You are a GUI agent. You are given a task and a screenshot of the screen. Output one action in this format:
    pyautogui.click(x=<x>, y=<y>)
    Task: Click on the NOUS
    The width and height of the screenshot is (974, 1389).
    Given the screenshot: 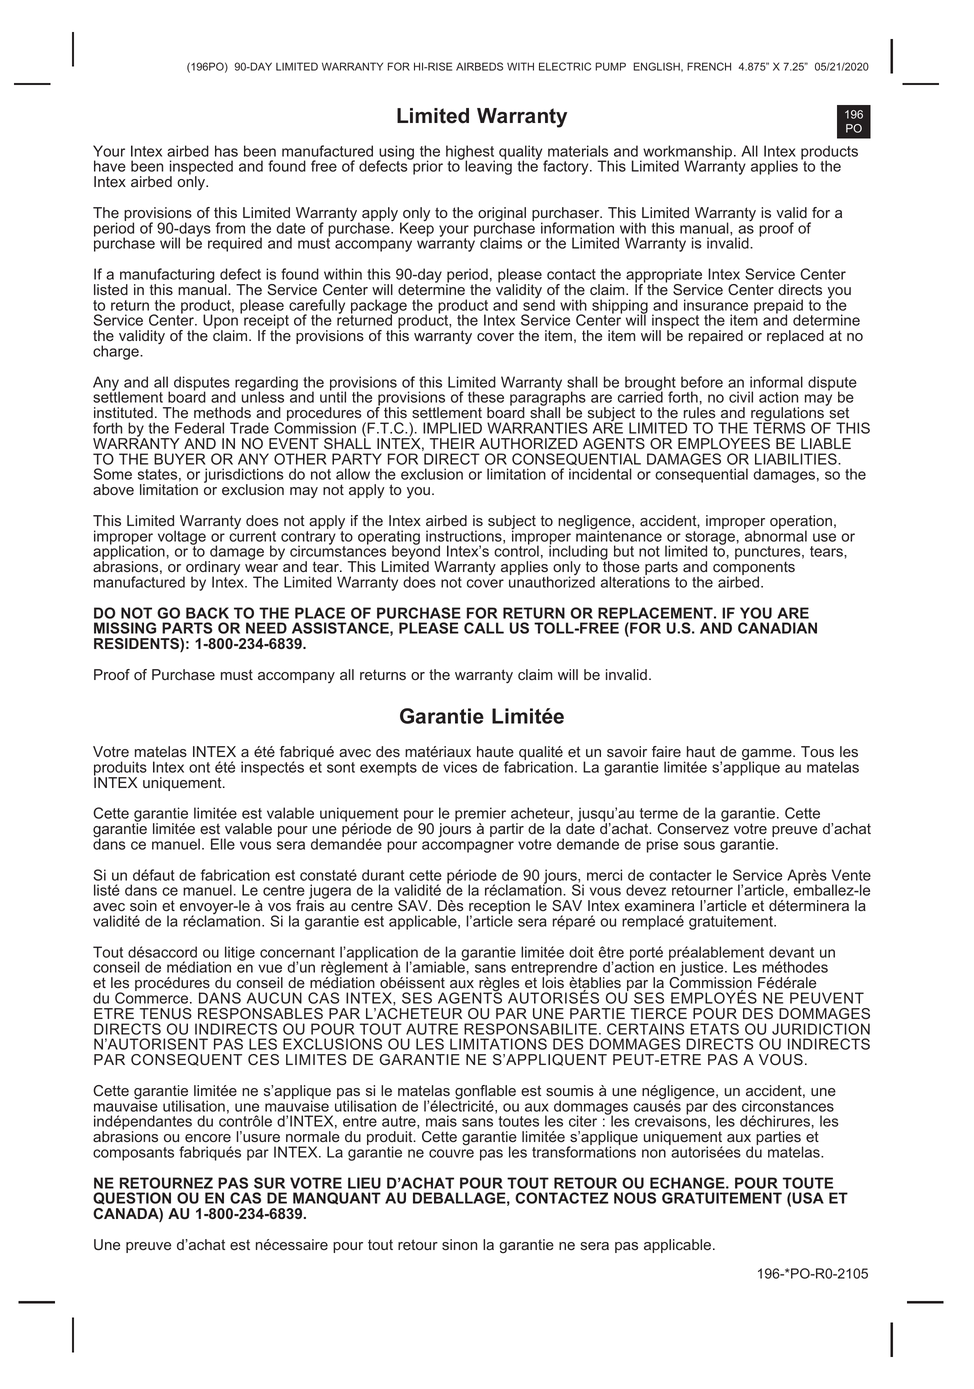 What is the action you would take?
    pyautogui.click(x=635, y=1198)
